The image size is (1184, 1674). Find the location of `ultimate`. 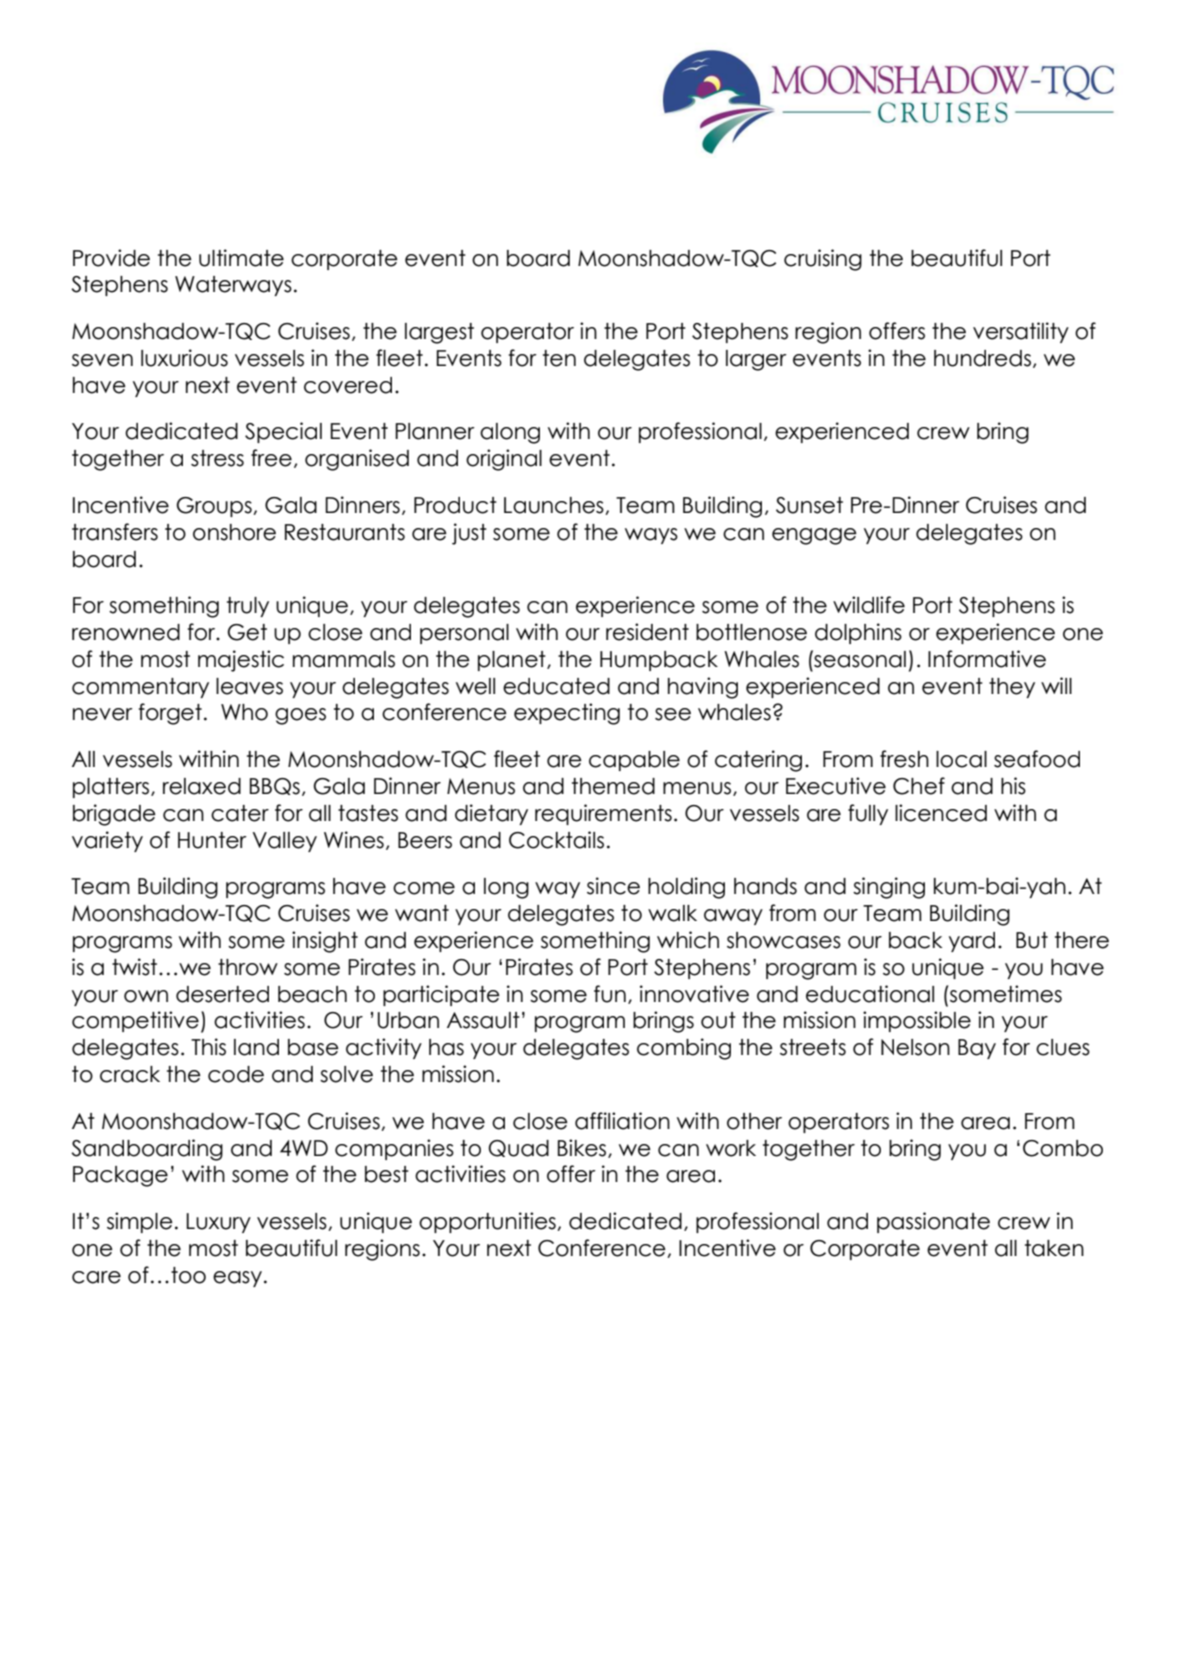

ultimate is located at coordinates (241, 258).
